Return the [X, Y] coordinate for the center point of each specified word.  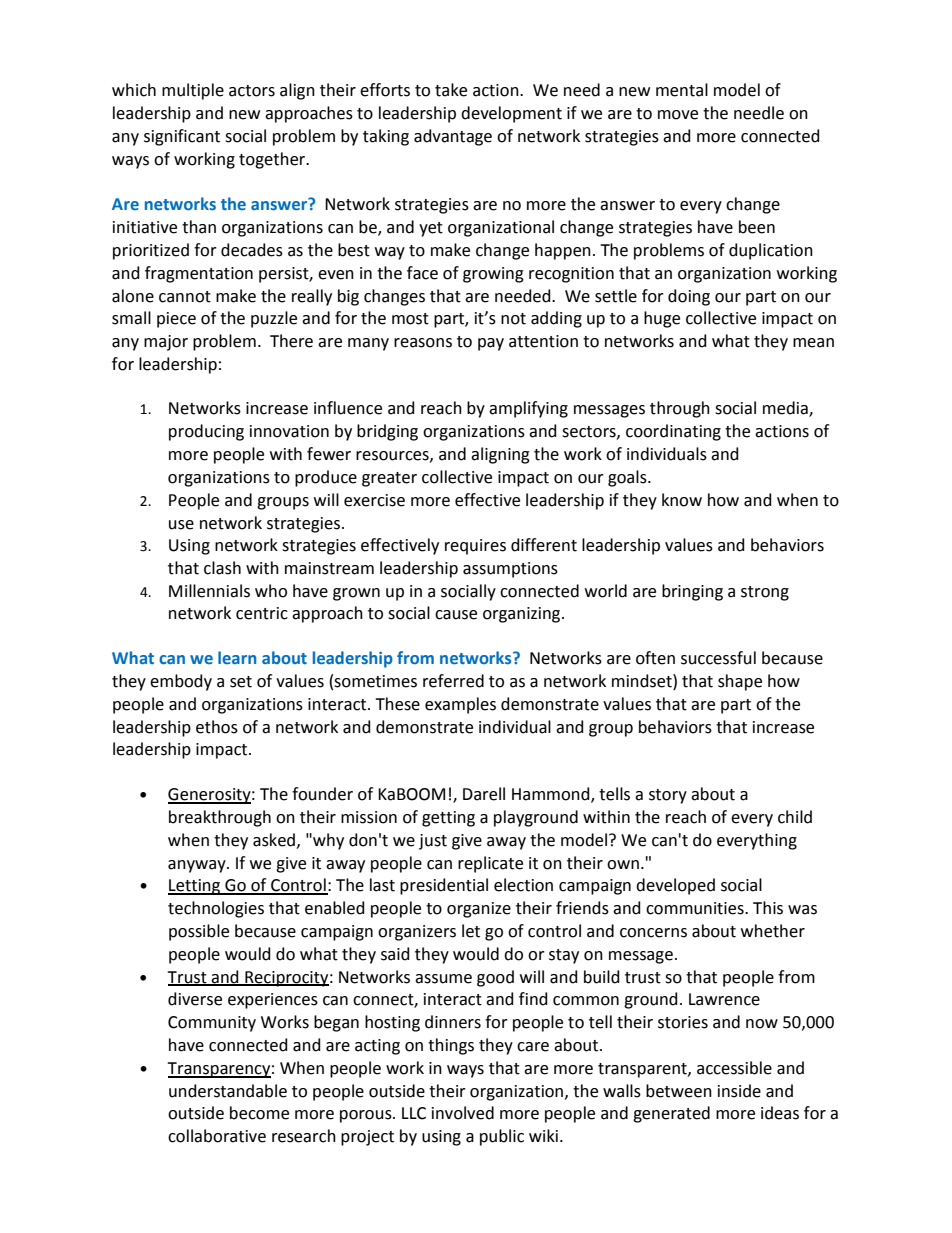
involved [463, 1113]
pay [491, 344]
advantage [453, 137]
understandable [228, 1091]
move [678, 115]
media [786, 409]
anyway [198, 866]
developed [675, 886]
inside [739, 1091]
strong [765, 593]
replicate [490, 864]
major [166, 343]
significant [182, 137]
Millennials [209, 591]
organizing [523, 615]
